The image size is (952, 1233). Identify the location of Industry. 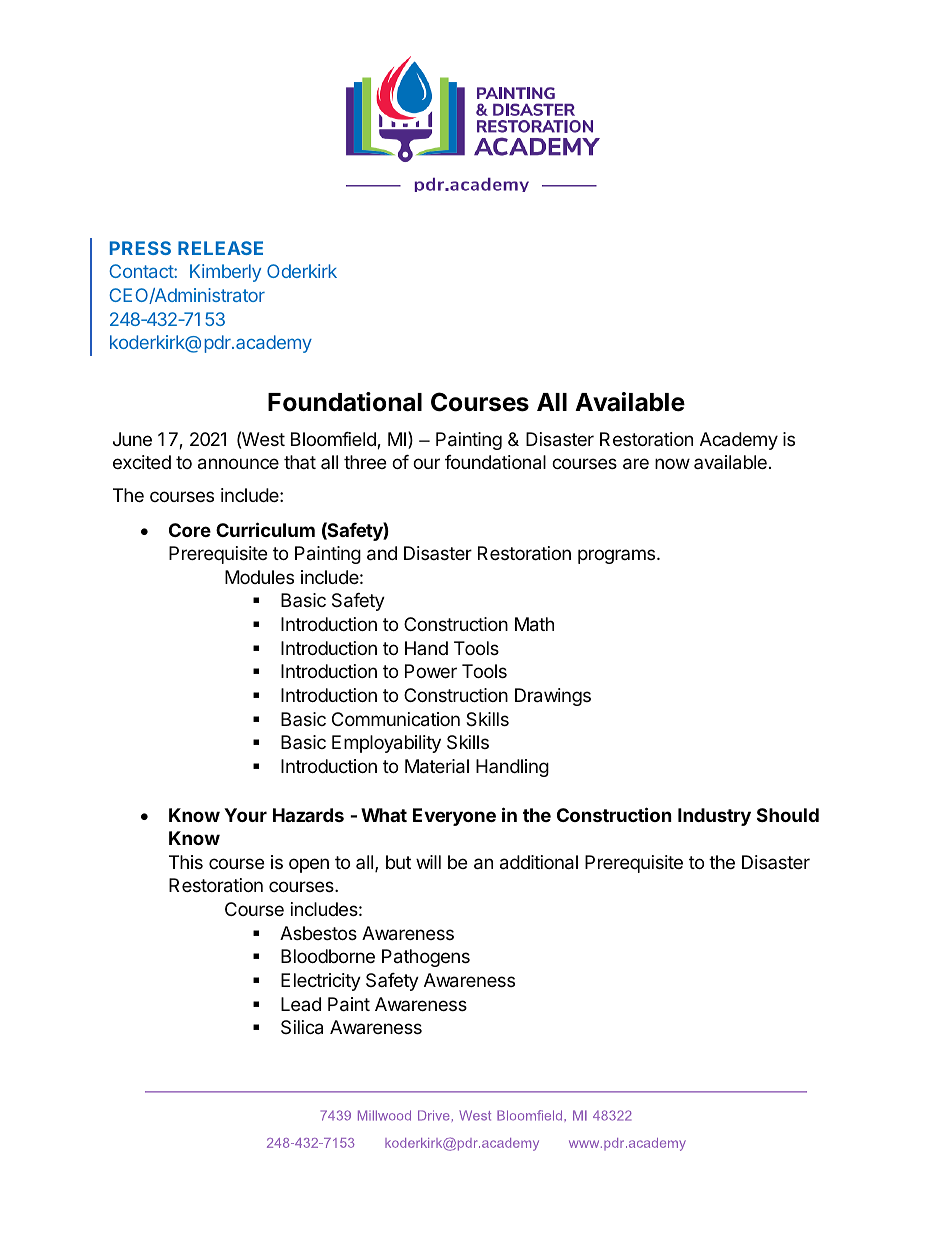
(714, 817).
